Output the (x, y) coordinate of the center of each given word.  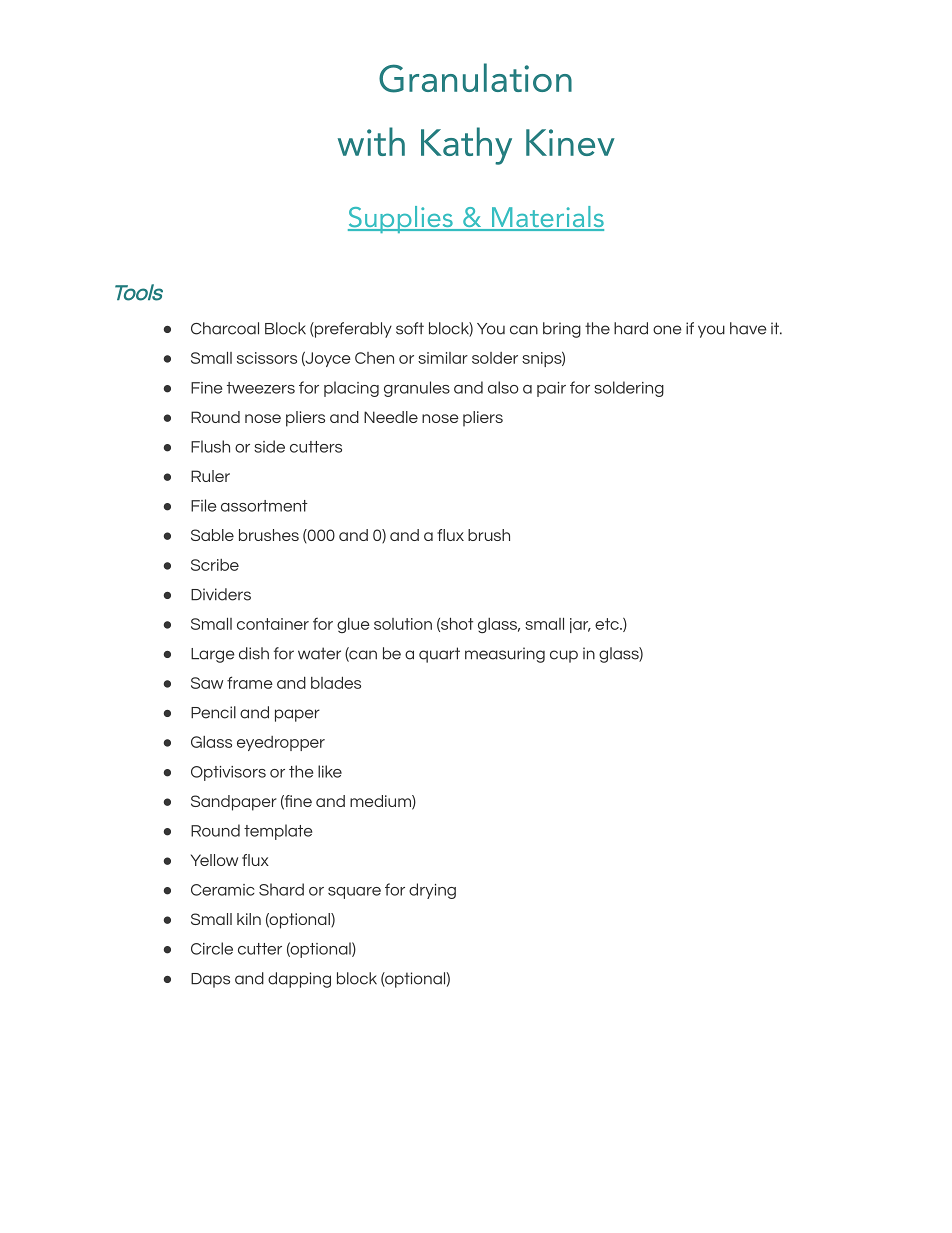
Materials (546, 218)
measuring (505, 655)
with (371, 141)
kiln (249, 919)
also (503, 387)
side (269, 446)
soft (410, 328)
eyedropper (281, 743)
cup (564, 656)
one (667, 330)
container (273, 624)
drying (432, 891)
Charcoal (225, 328)
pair (551, 389)
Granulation (475, 78)
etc (608, 624)
